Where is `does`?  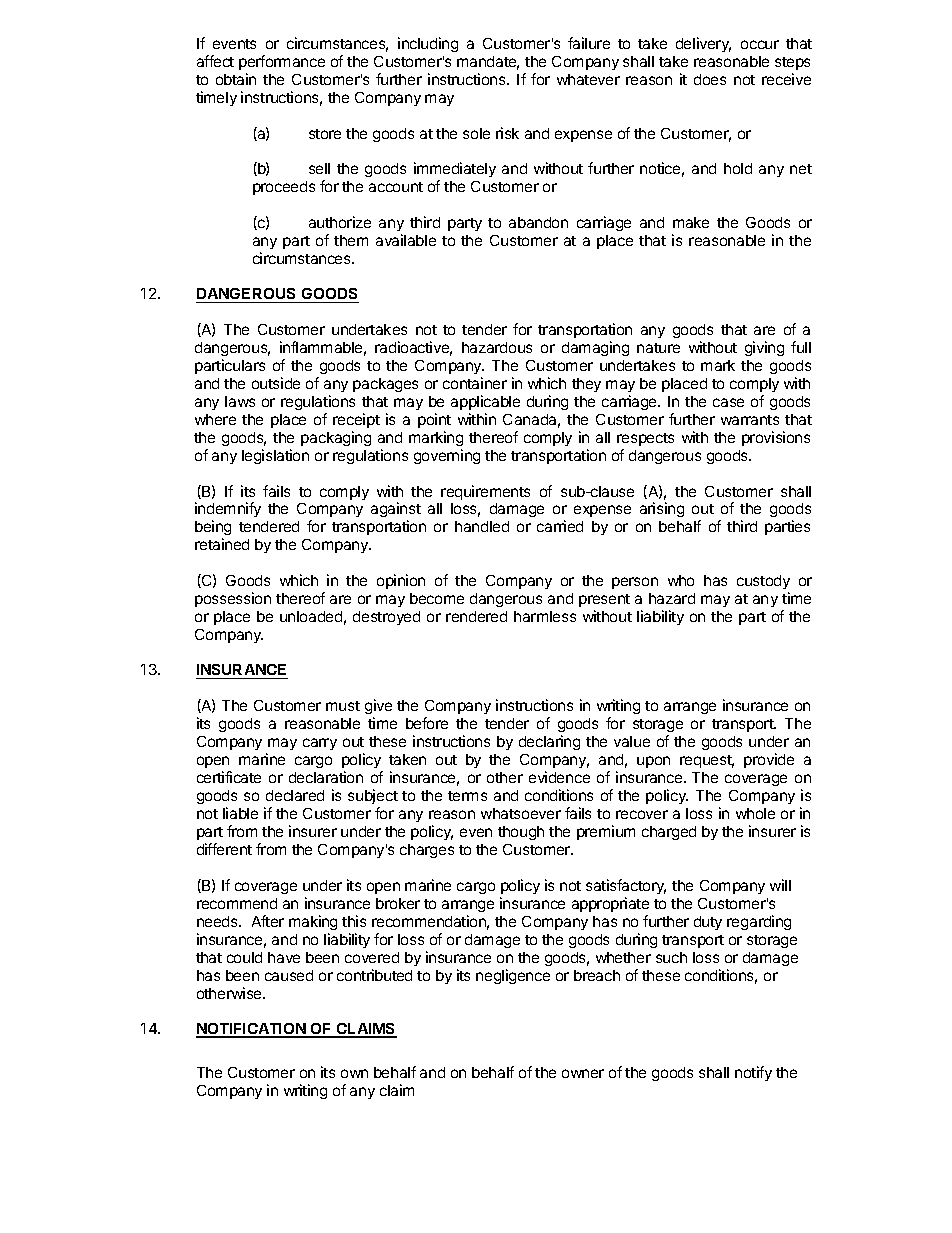
does is located at coordinates (710, 79).
